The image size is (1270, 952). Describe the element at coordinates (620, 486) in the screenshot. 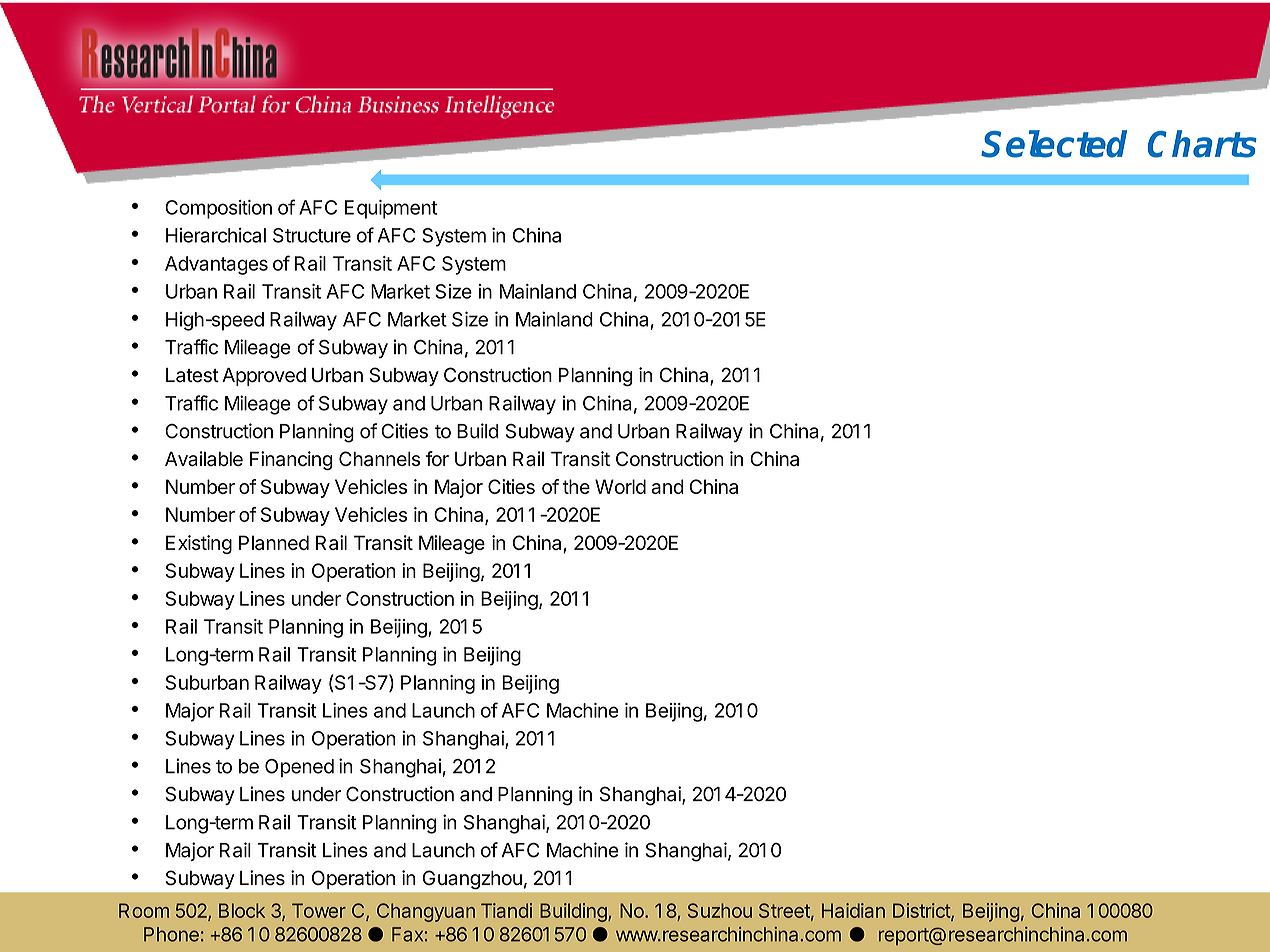

I see `World` at that location.
